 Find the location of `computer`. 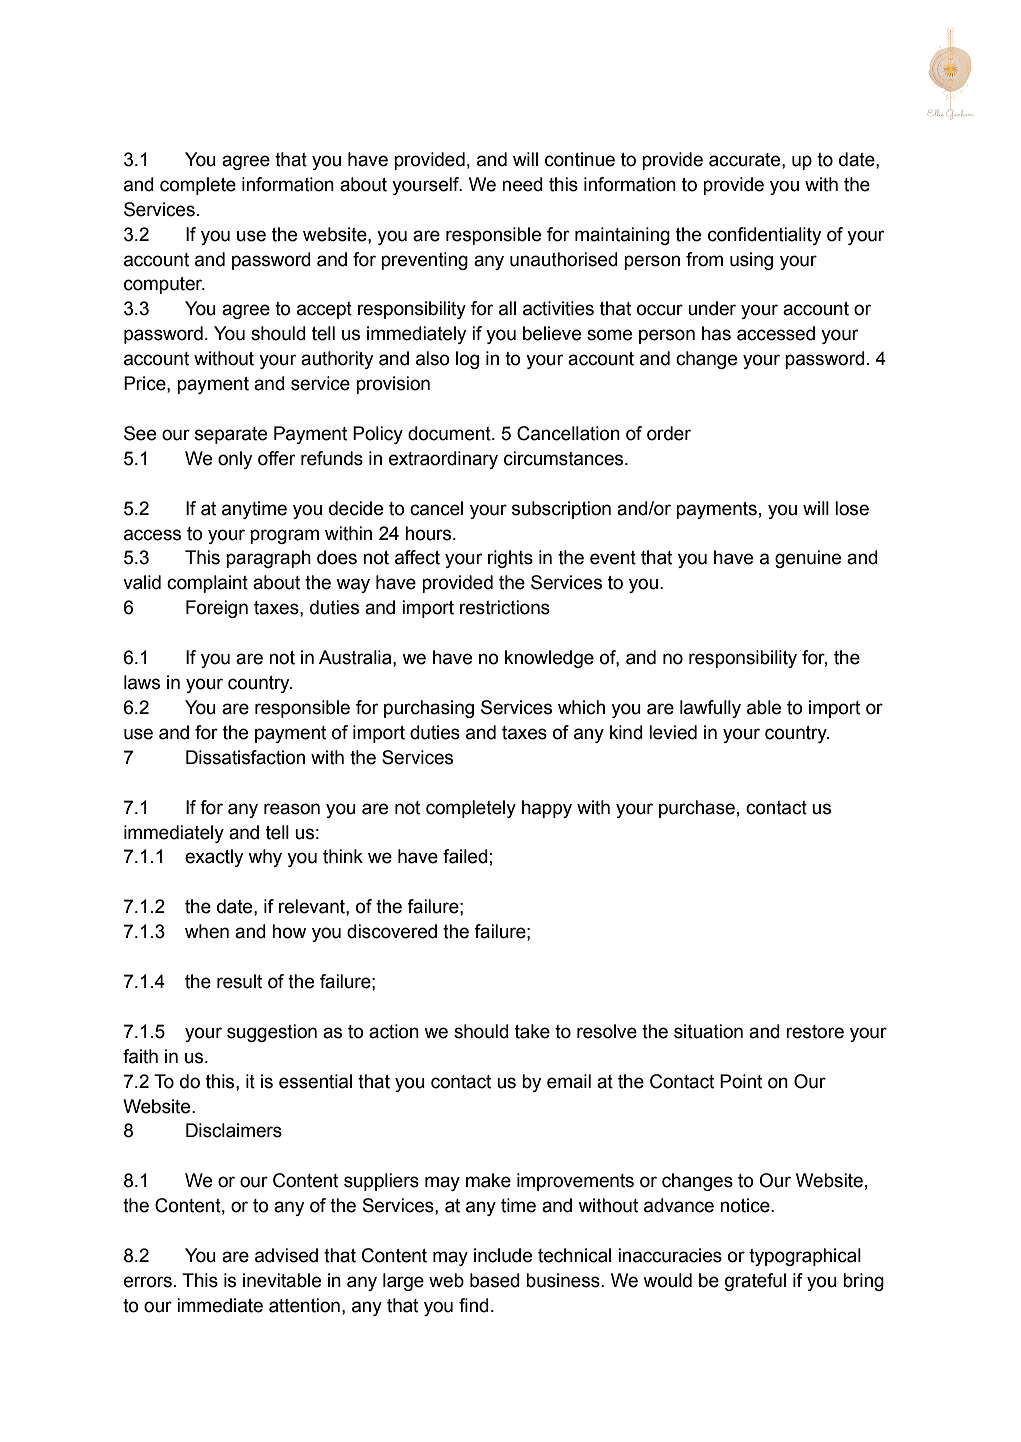

computer is located at coordinates (164, 285).
